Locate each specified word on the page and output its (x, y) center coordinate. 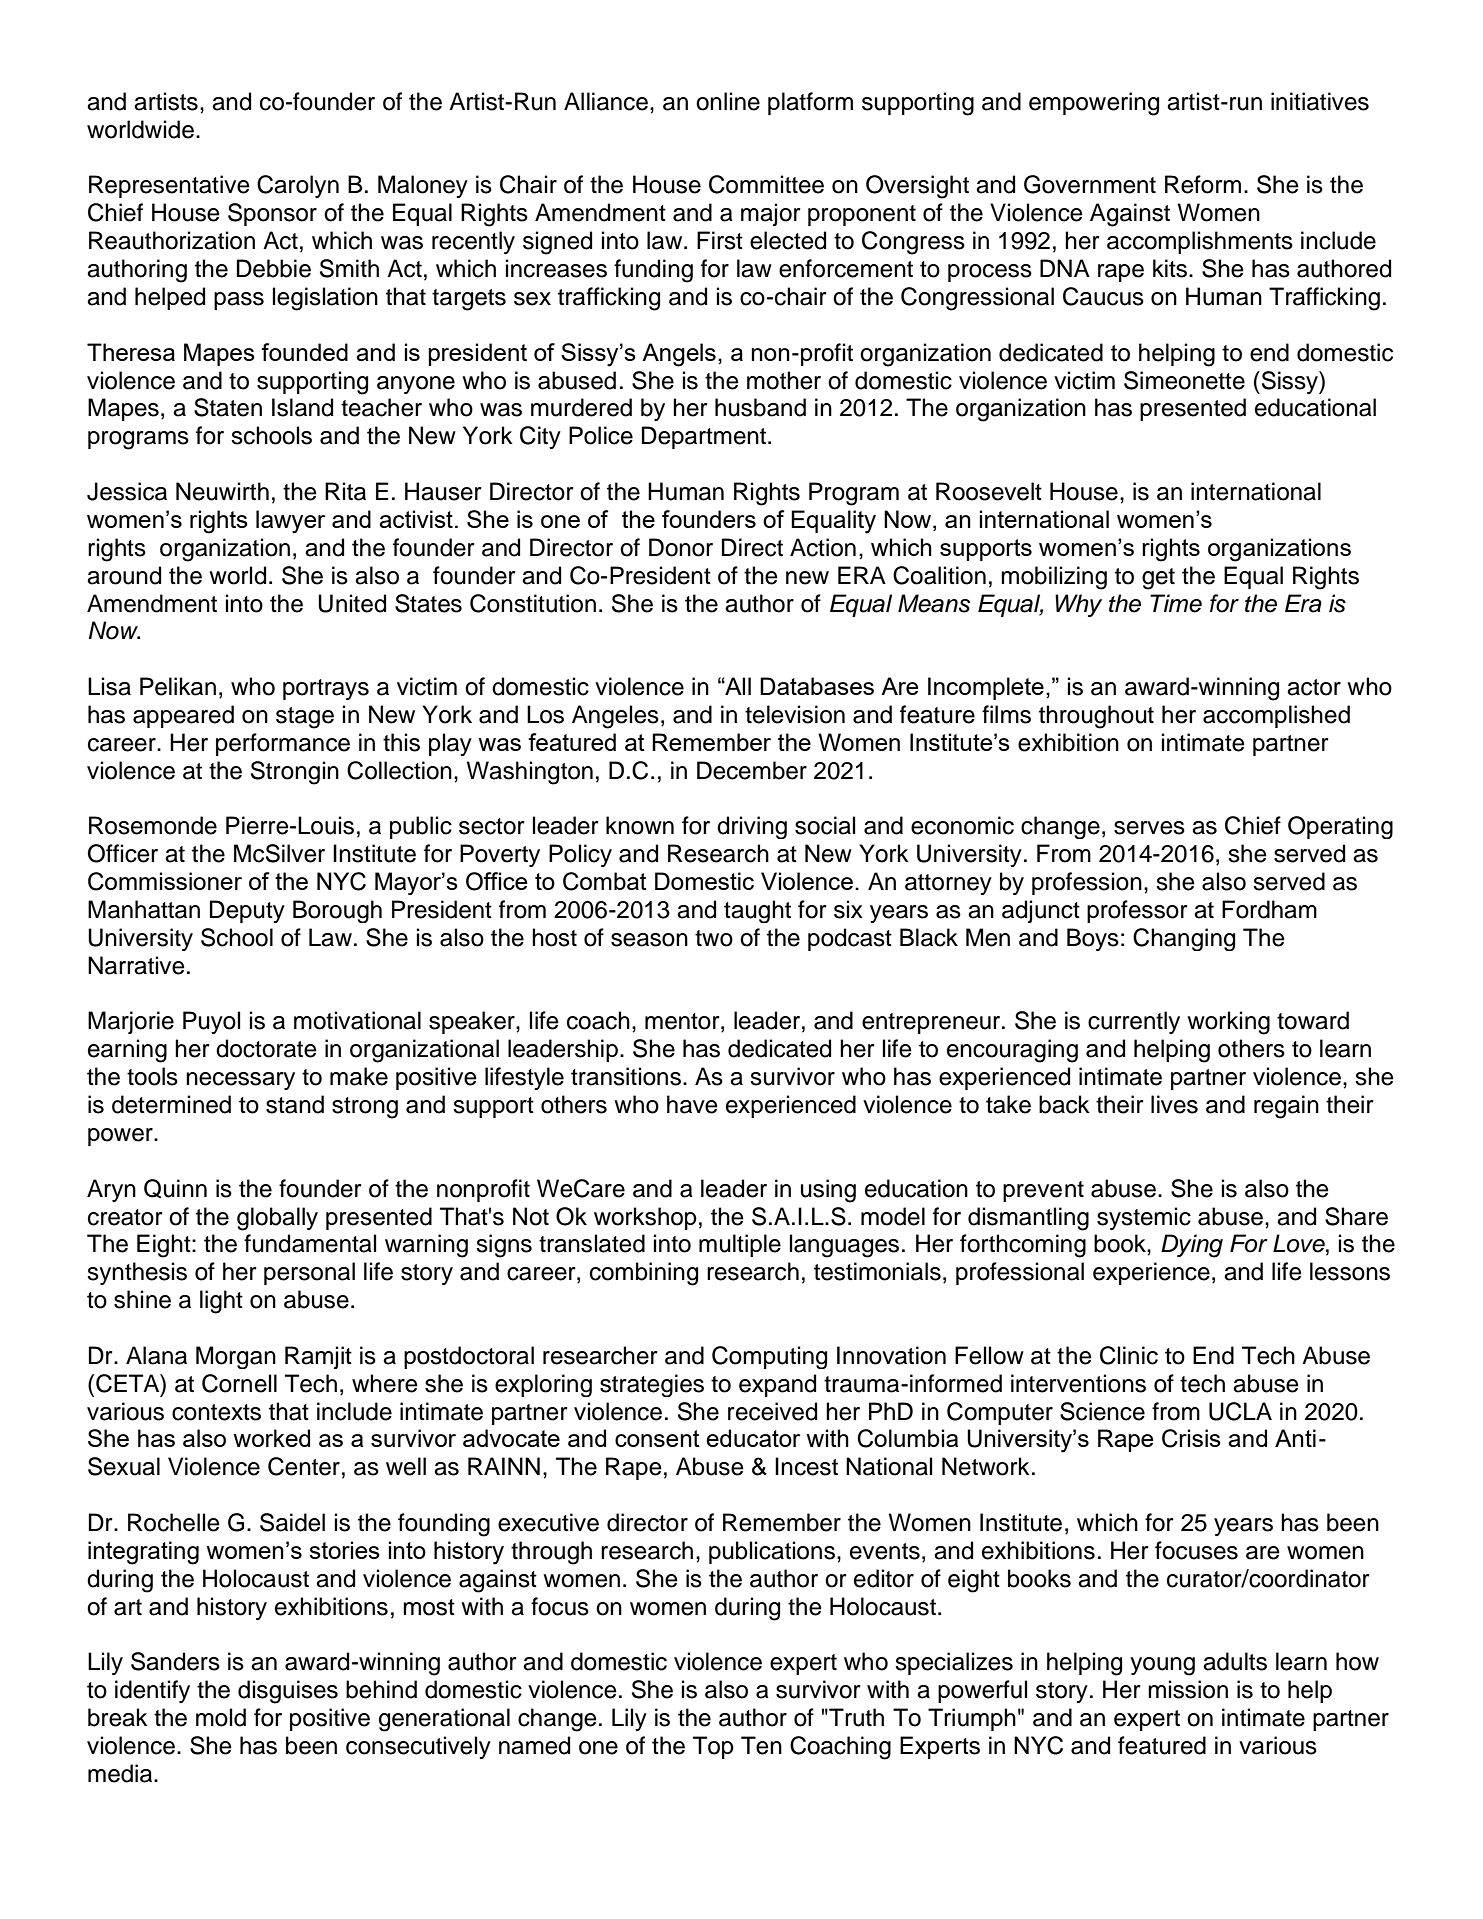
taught (757, 911)
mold (221, 1717)
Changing (1184, 939)
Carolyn (298, 186)
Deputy (247, 911)
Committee (766, 184)
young (1162, 1666)
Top (713, 1747)
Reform (1203, 184)
